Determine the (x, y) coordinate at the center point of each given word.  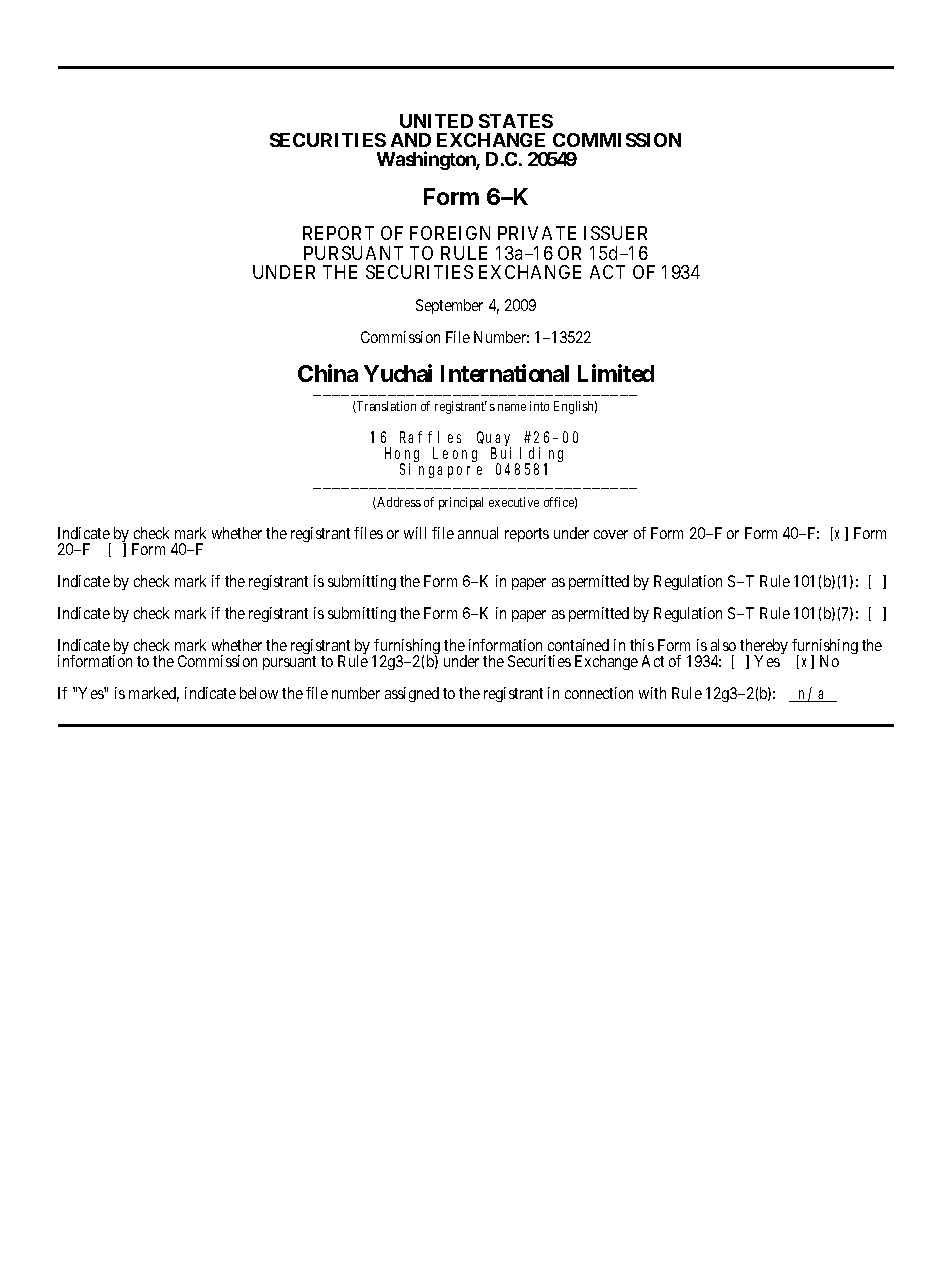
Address (398, 503)
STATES (516, 121)
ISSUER (615, 233)
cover (611, 534)
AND (411, 140)
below (259, 693)
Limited (616, 373)
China (328, 373)
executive (514, 502)
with (652, 693)
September (449, 306)
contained (578, 645)
